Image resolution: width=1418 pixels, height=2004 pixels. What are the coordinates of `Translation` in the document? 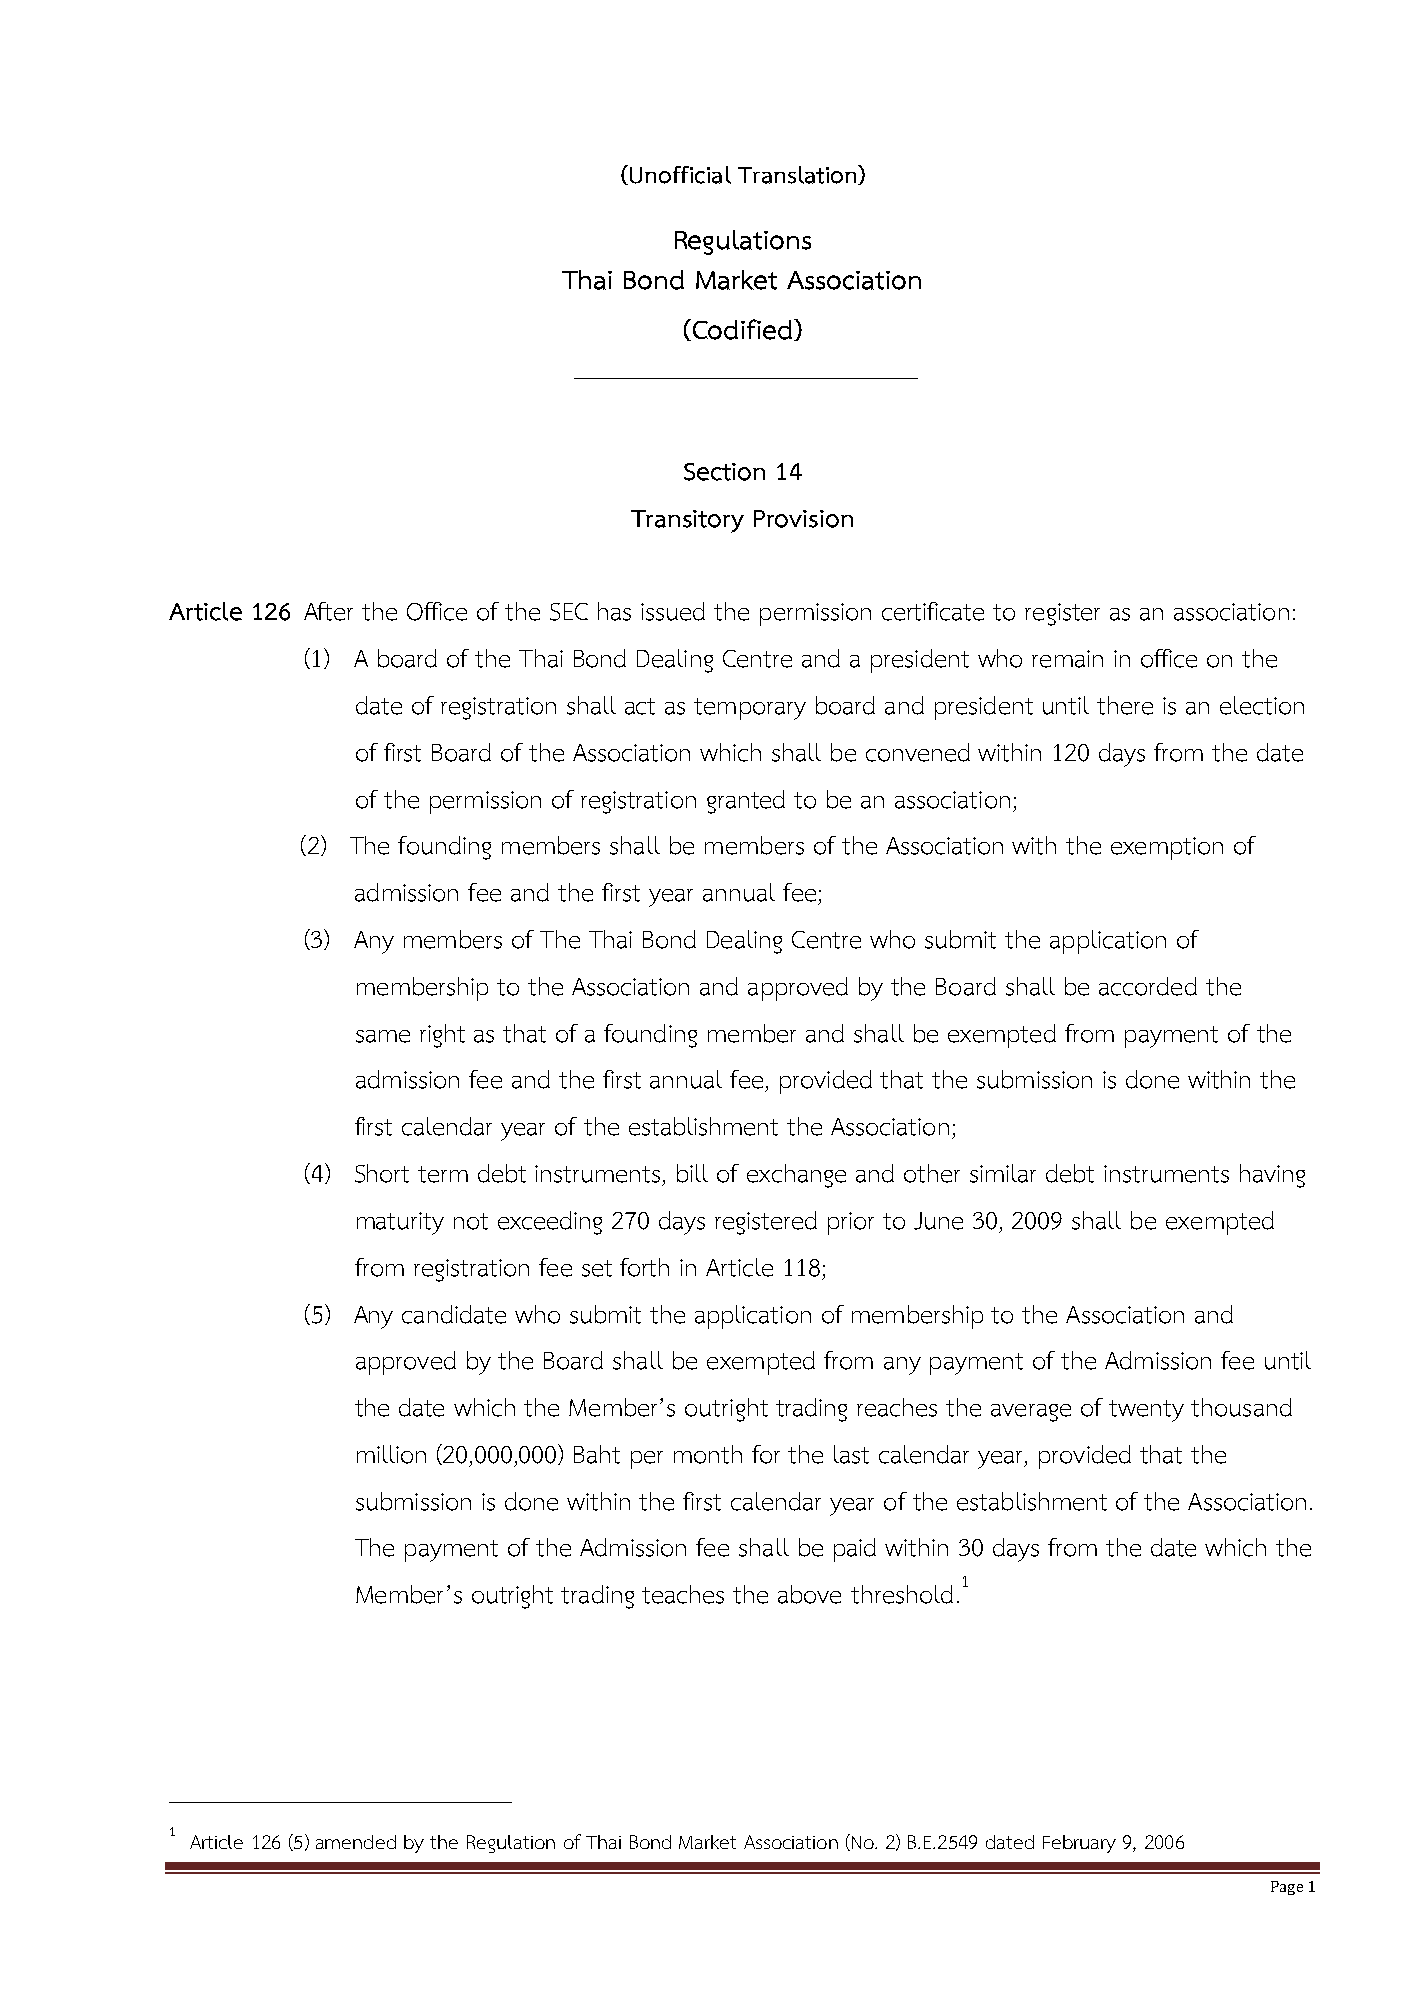 It's located at (798, 175).
